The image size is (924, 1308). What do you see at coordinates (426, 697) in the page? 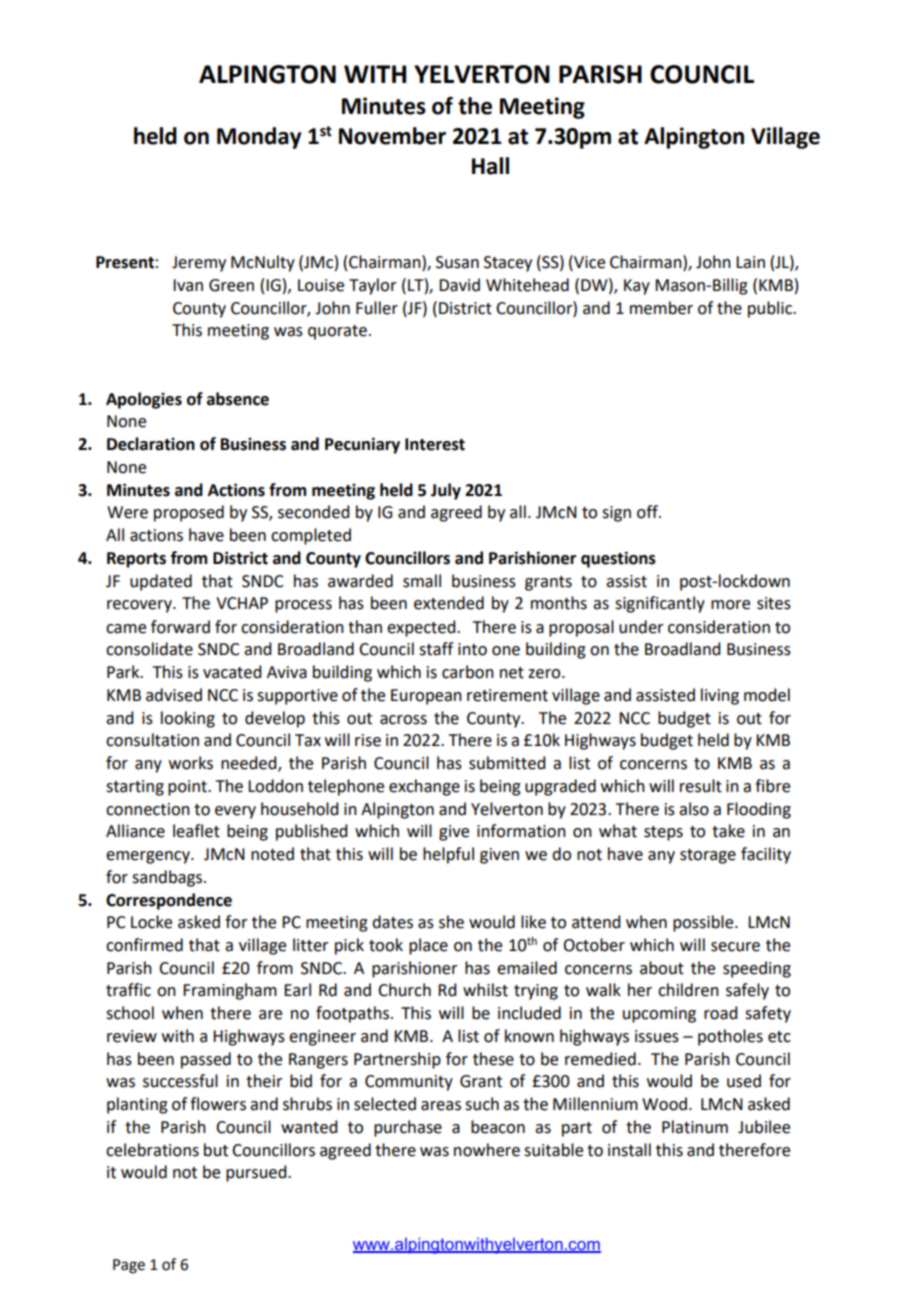
I see `European` at bounding box center [426, 697].
